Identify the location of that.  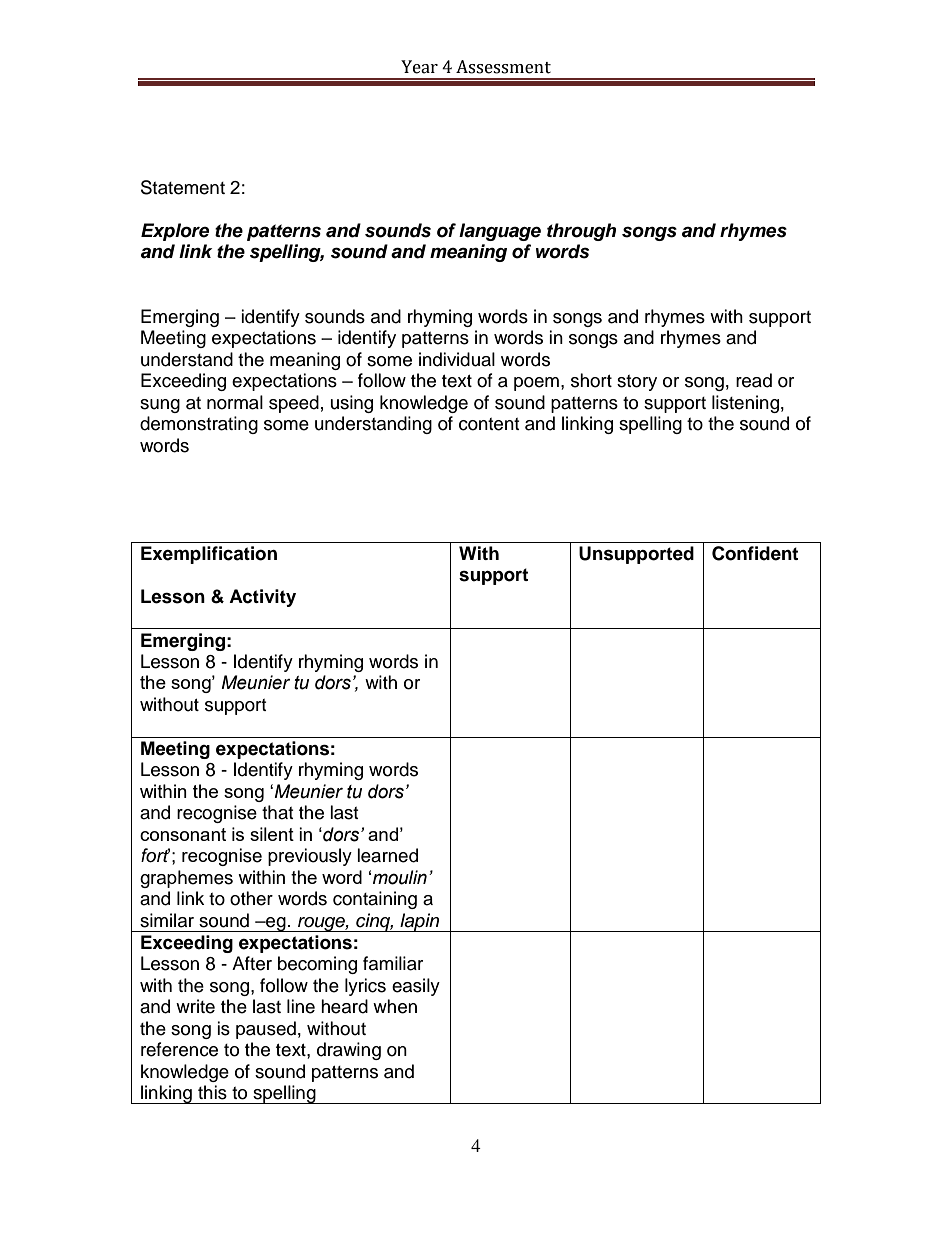
(277, 812).
